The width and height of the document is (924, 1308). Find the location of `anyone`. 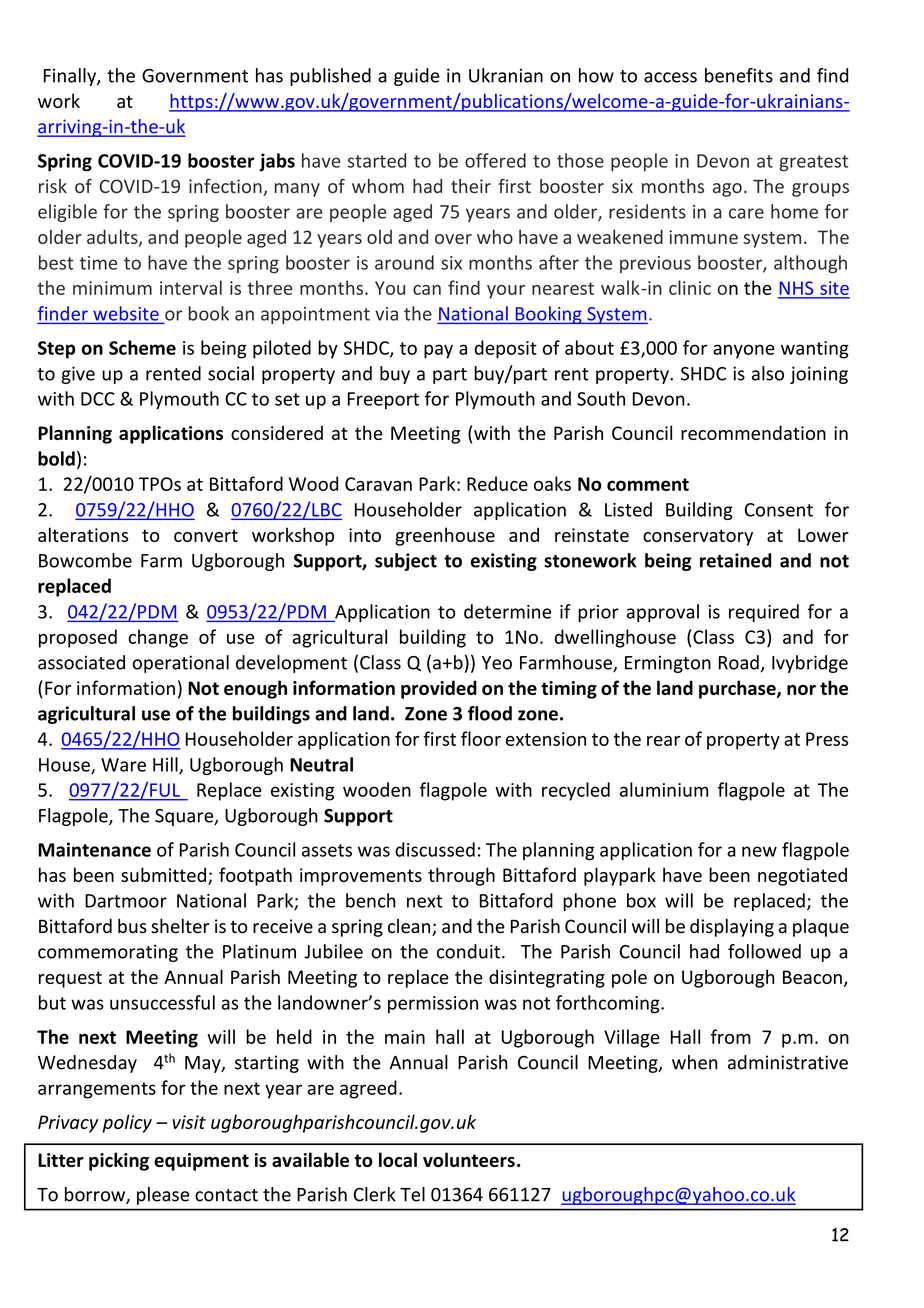

anyone is located at coordinates (744, 351).
